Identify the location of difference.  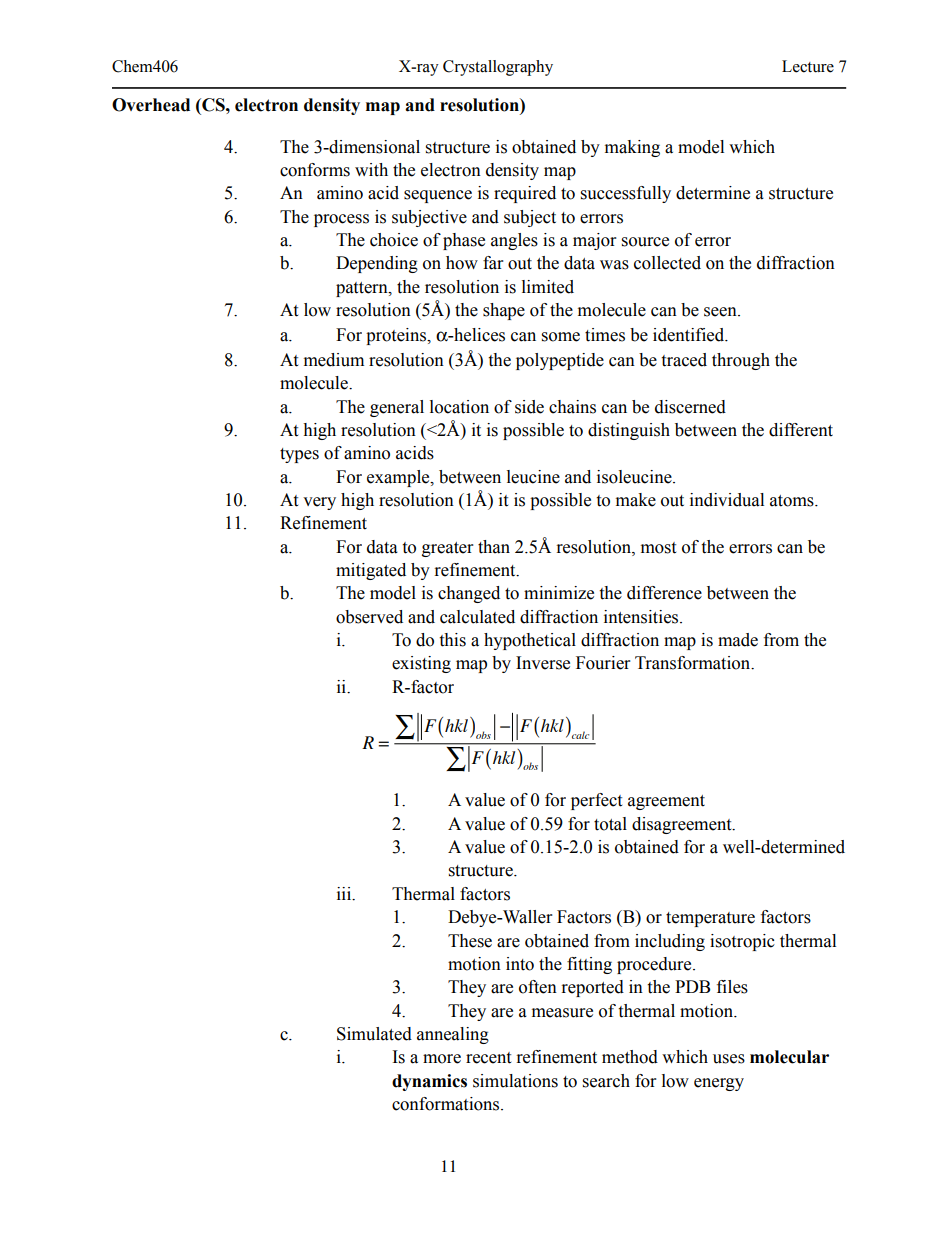
(664, 593).
